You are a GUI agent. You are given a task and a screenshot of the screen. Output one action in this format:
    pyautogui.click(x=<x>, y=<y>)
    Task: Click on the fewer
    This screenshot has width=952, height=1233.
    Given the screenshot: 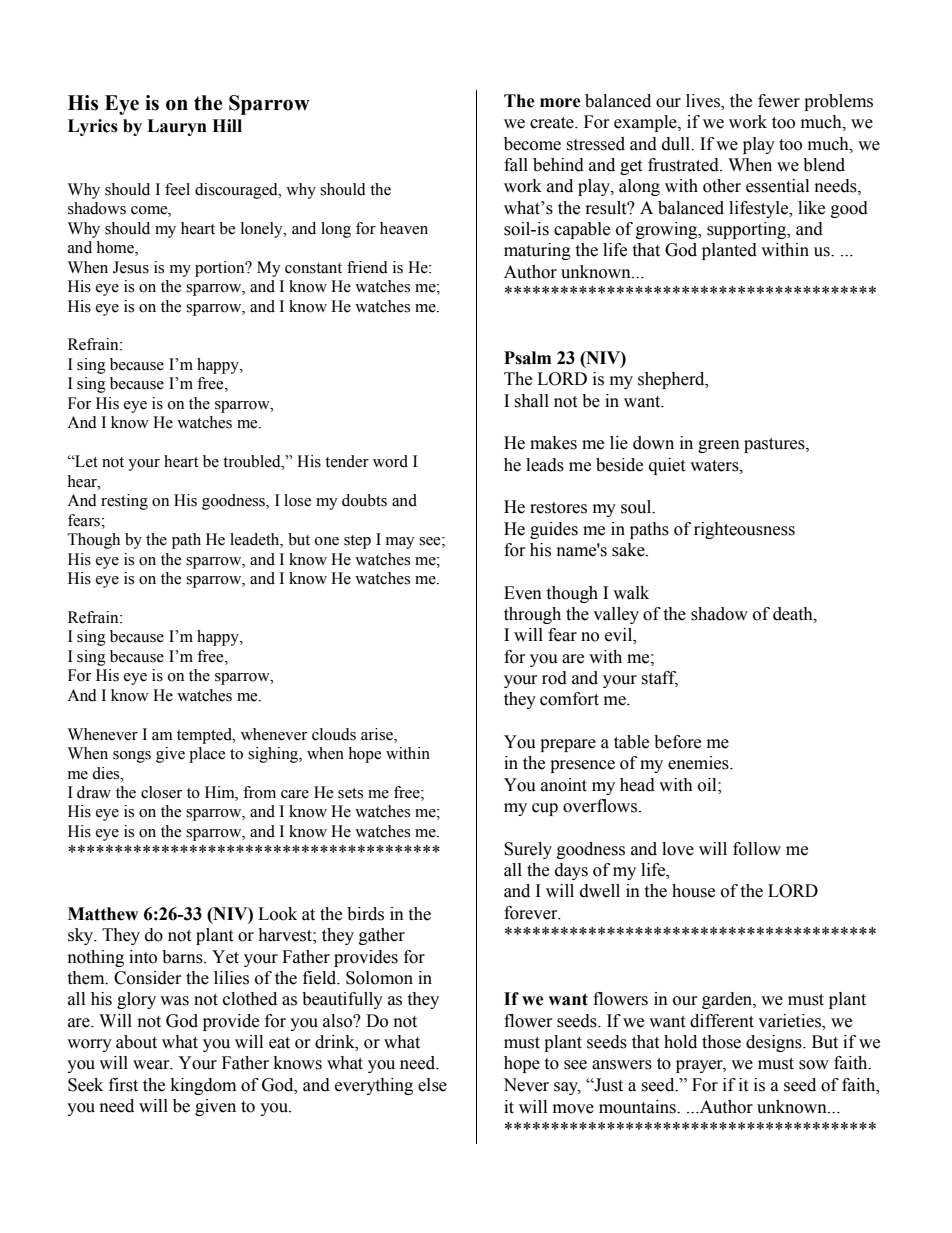 What is the action you would take?
    pyautogui.click(x=779, y=101)
